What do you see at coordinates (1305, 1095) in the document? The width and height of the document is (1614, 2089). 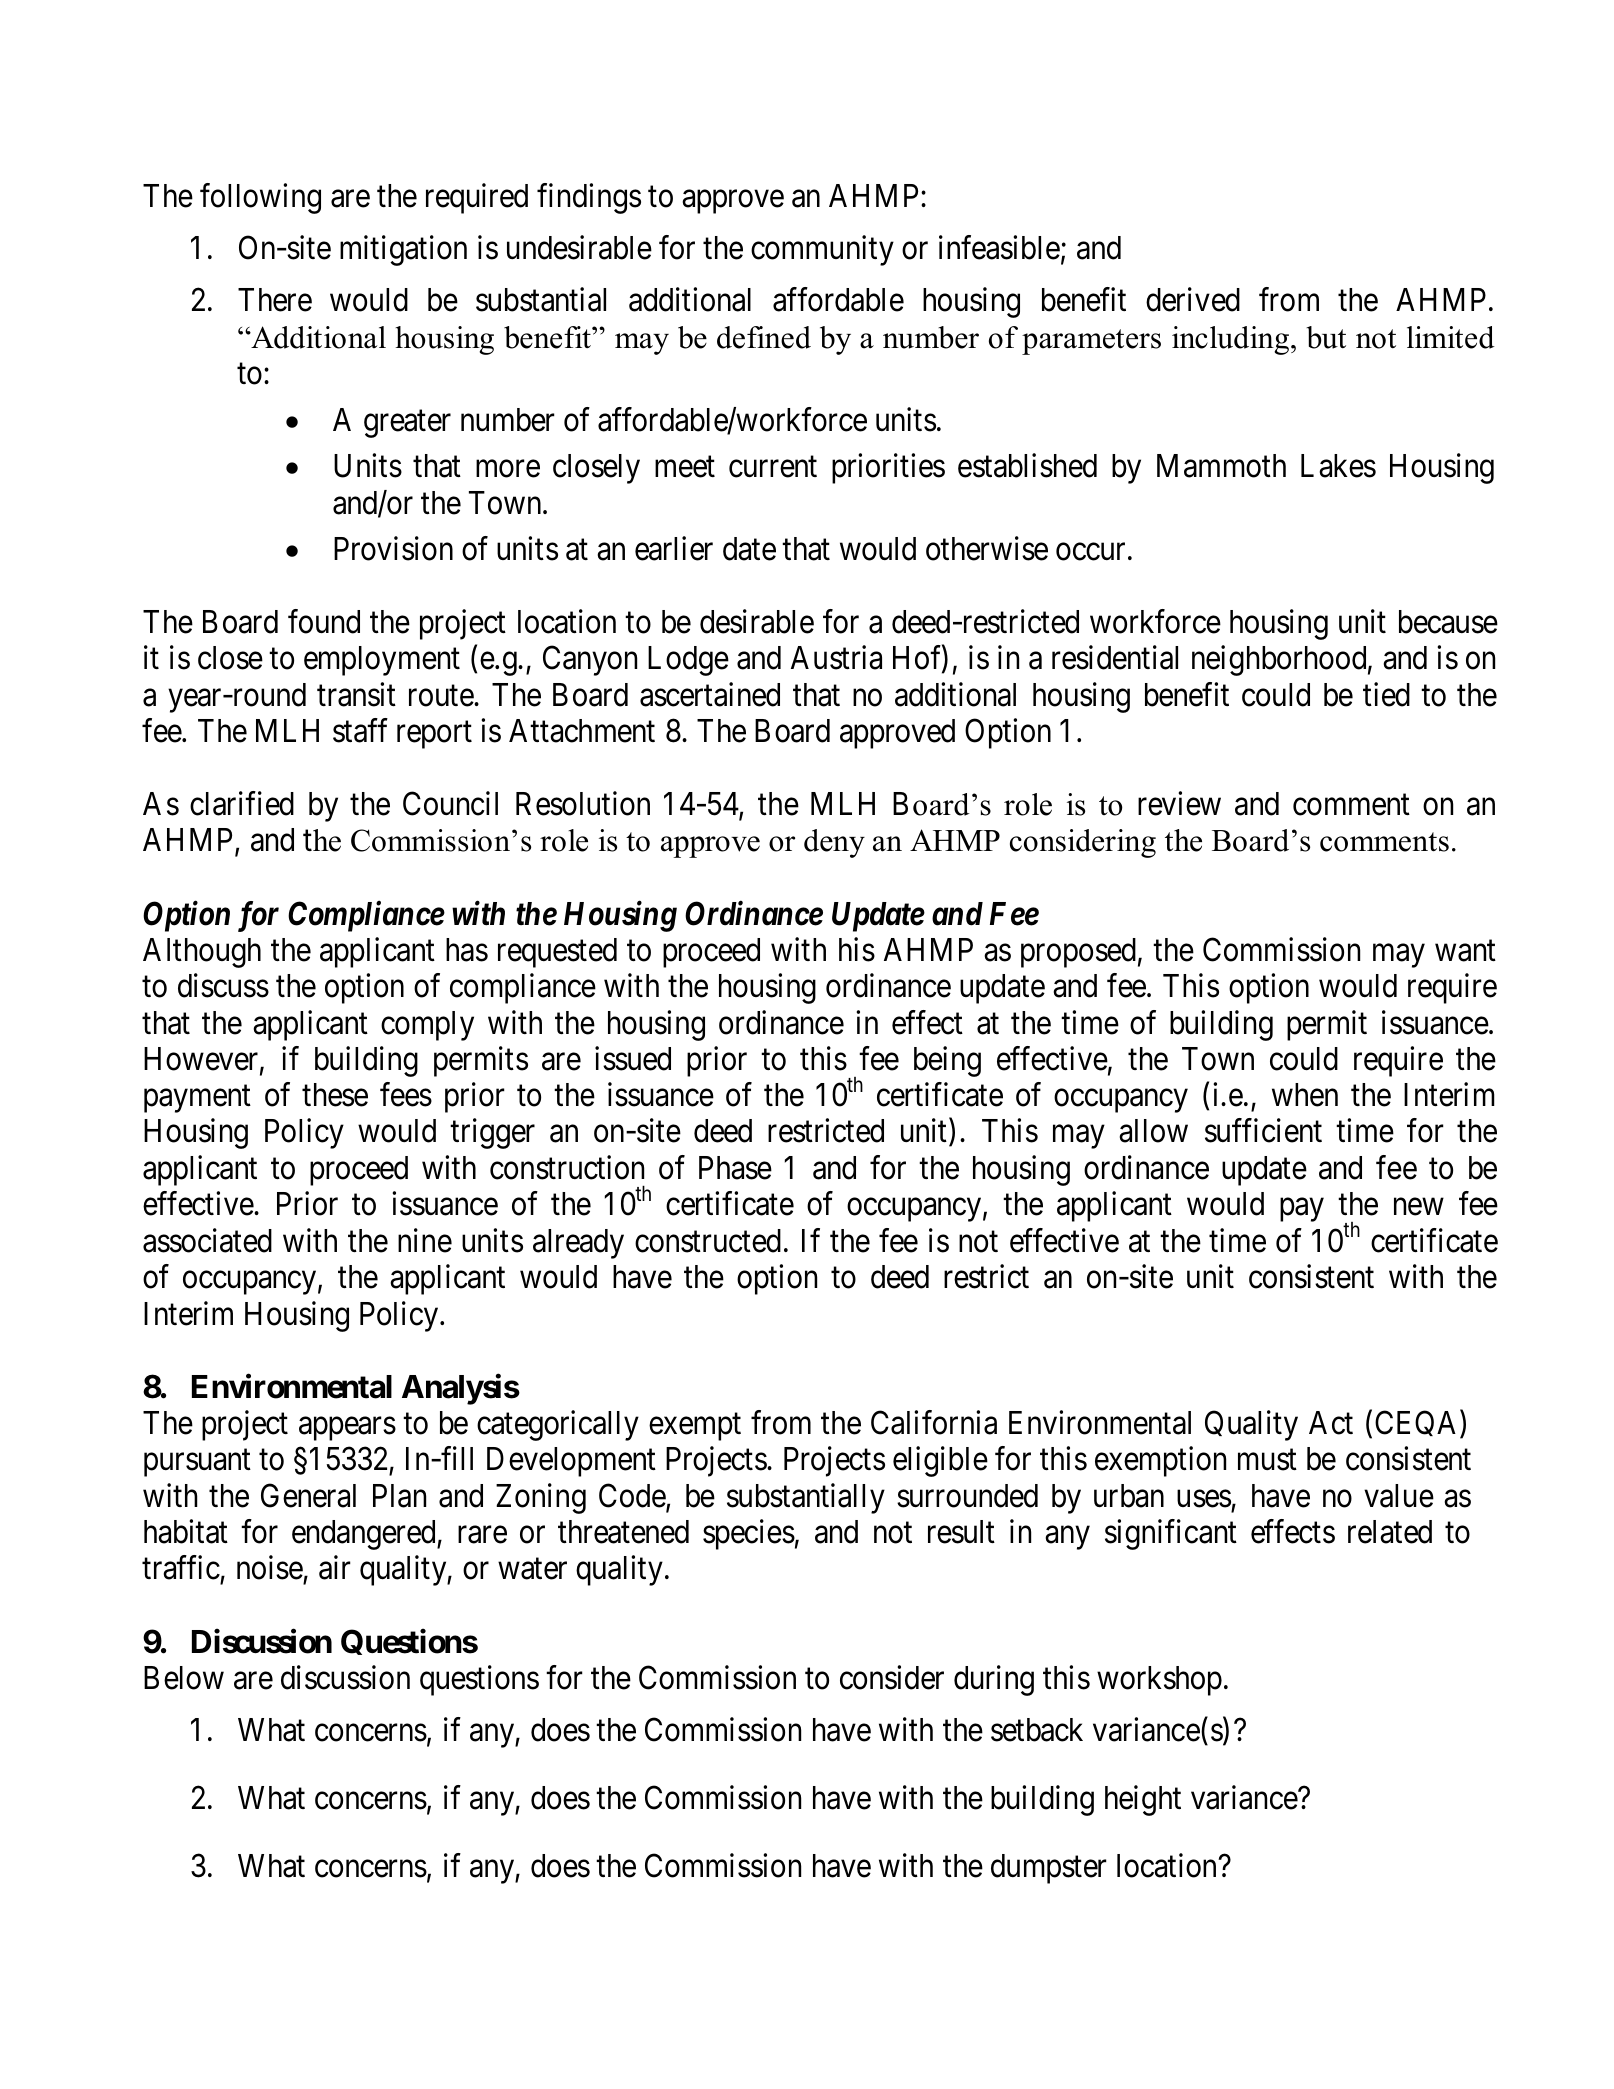 I see `when` at bounding box center [1305, 1095].
